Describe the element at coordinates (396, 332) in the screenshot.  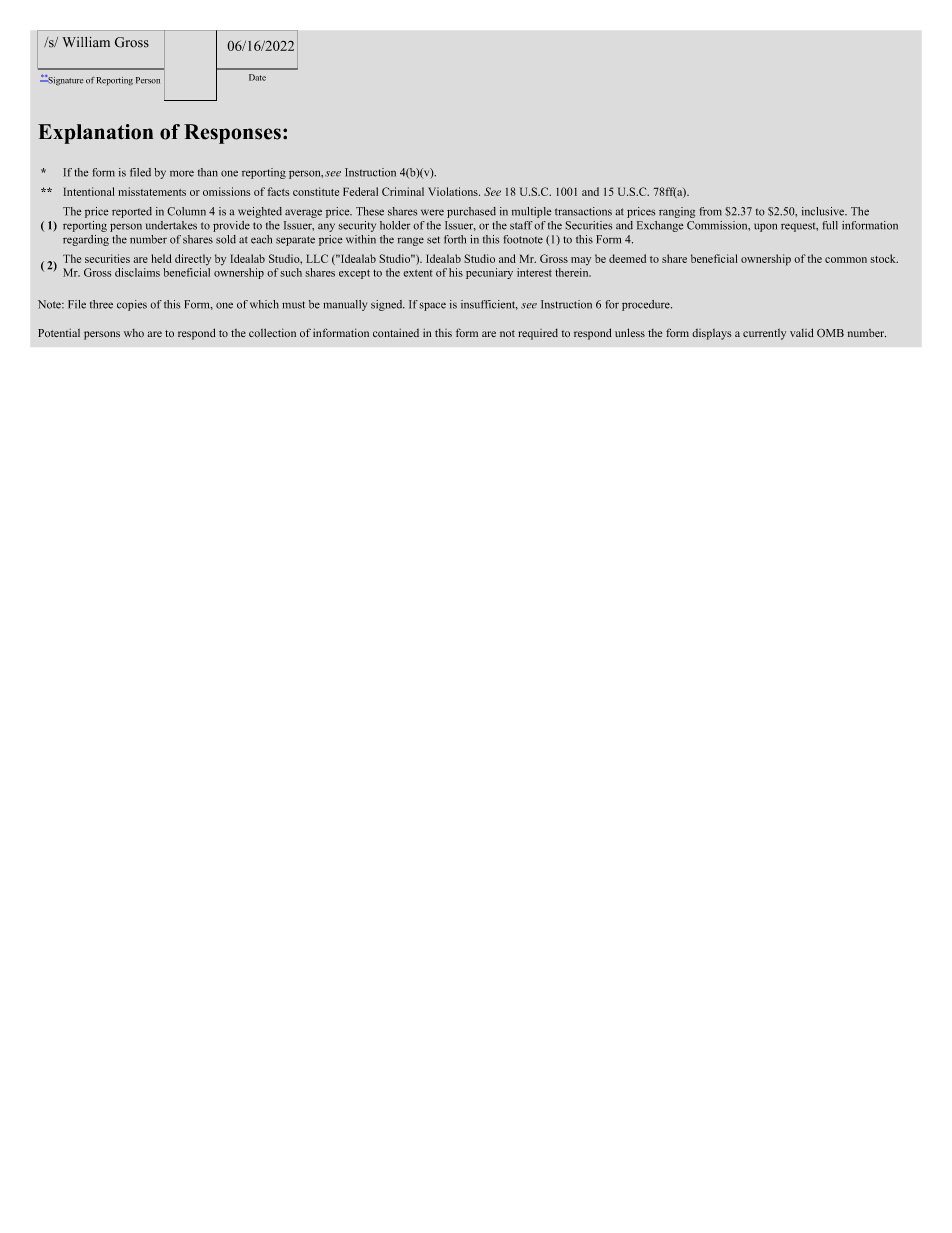
I see `contained` at that location.
